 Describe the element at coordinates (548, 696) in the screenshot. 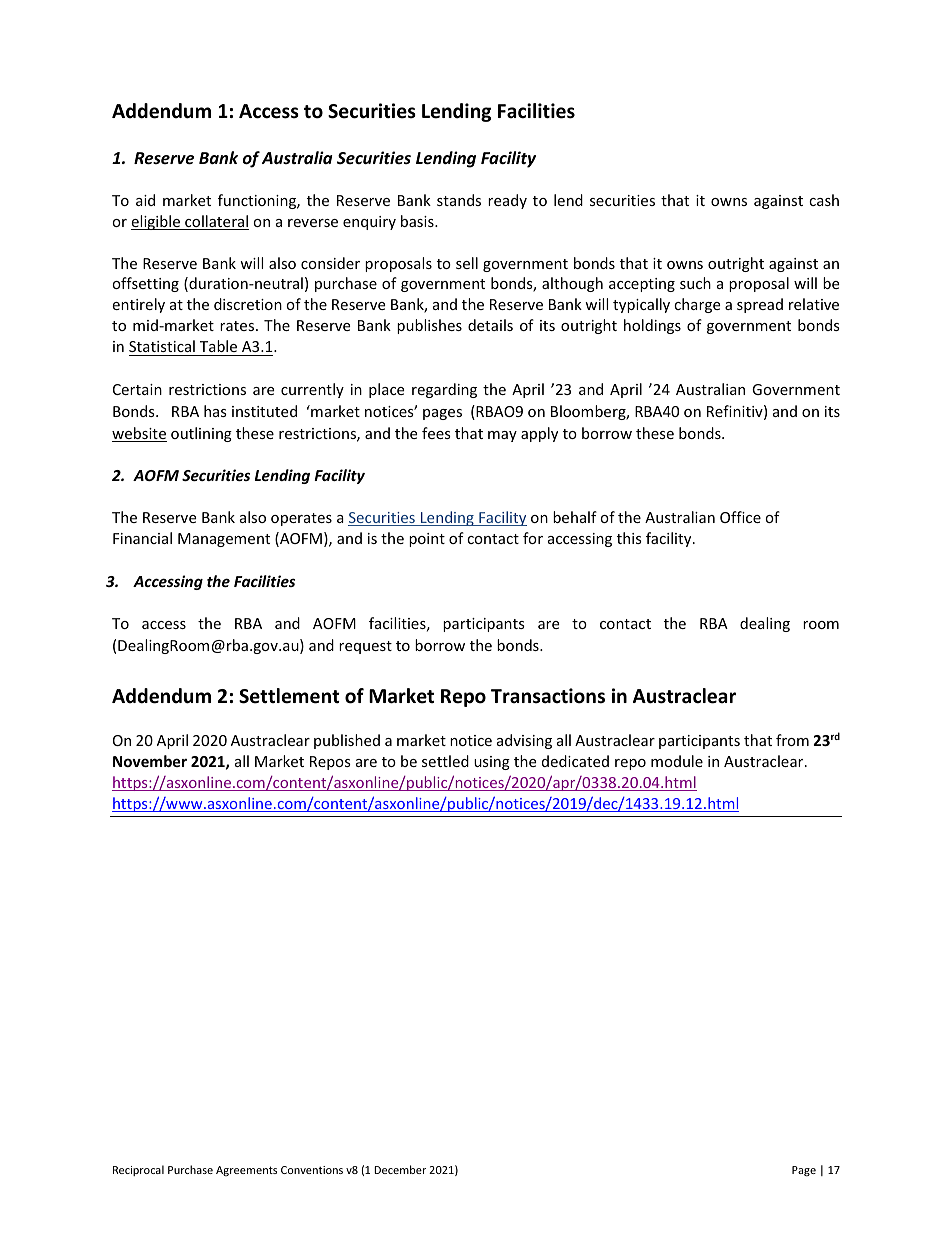

I see `Transactions` at that location.
